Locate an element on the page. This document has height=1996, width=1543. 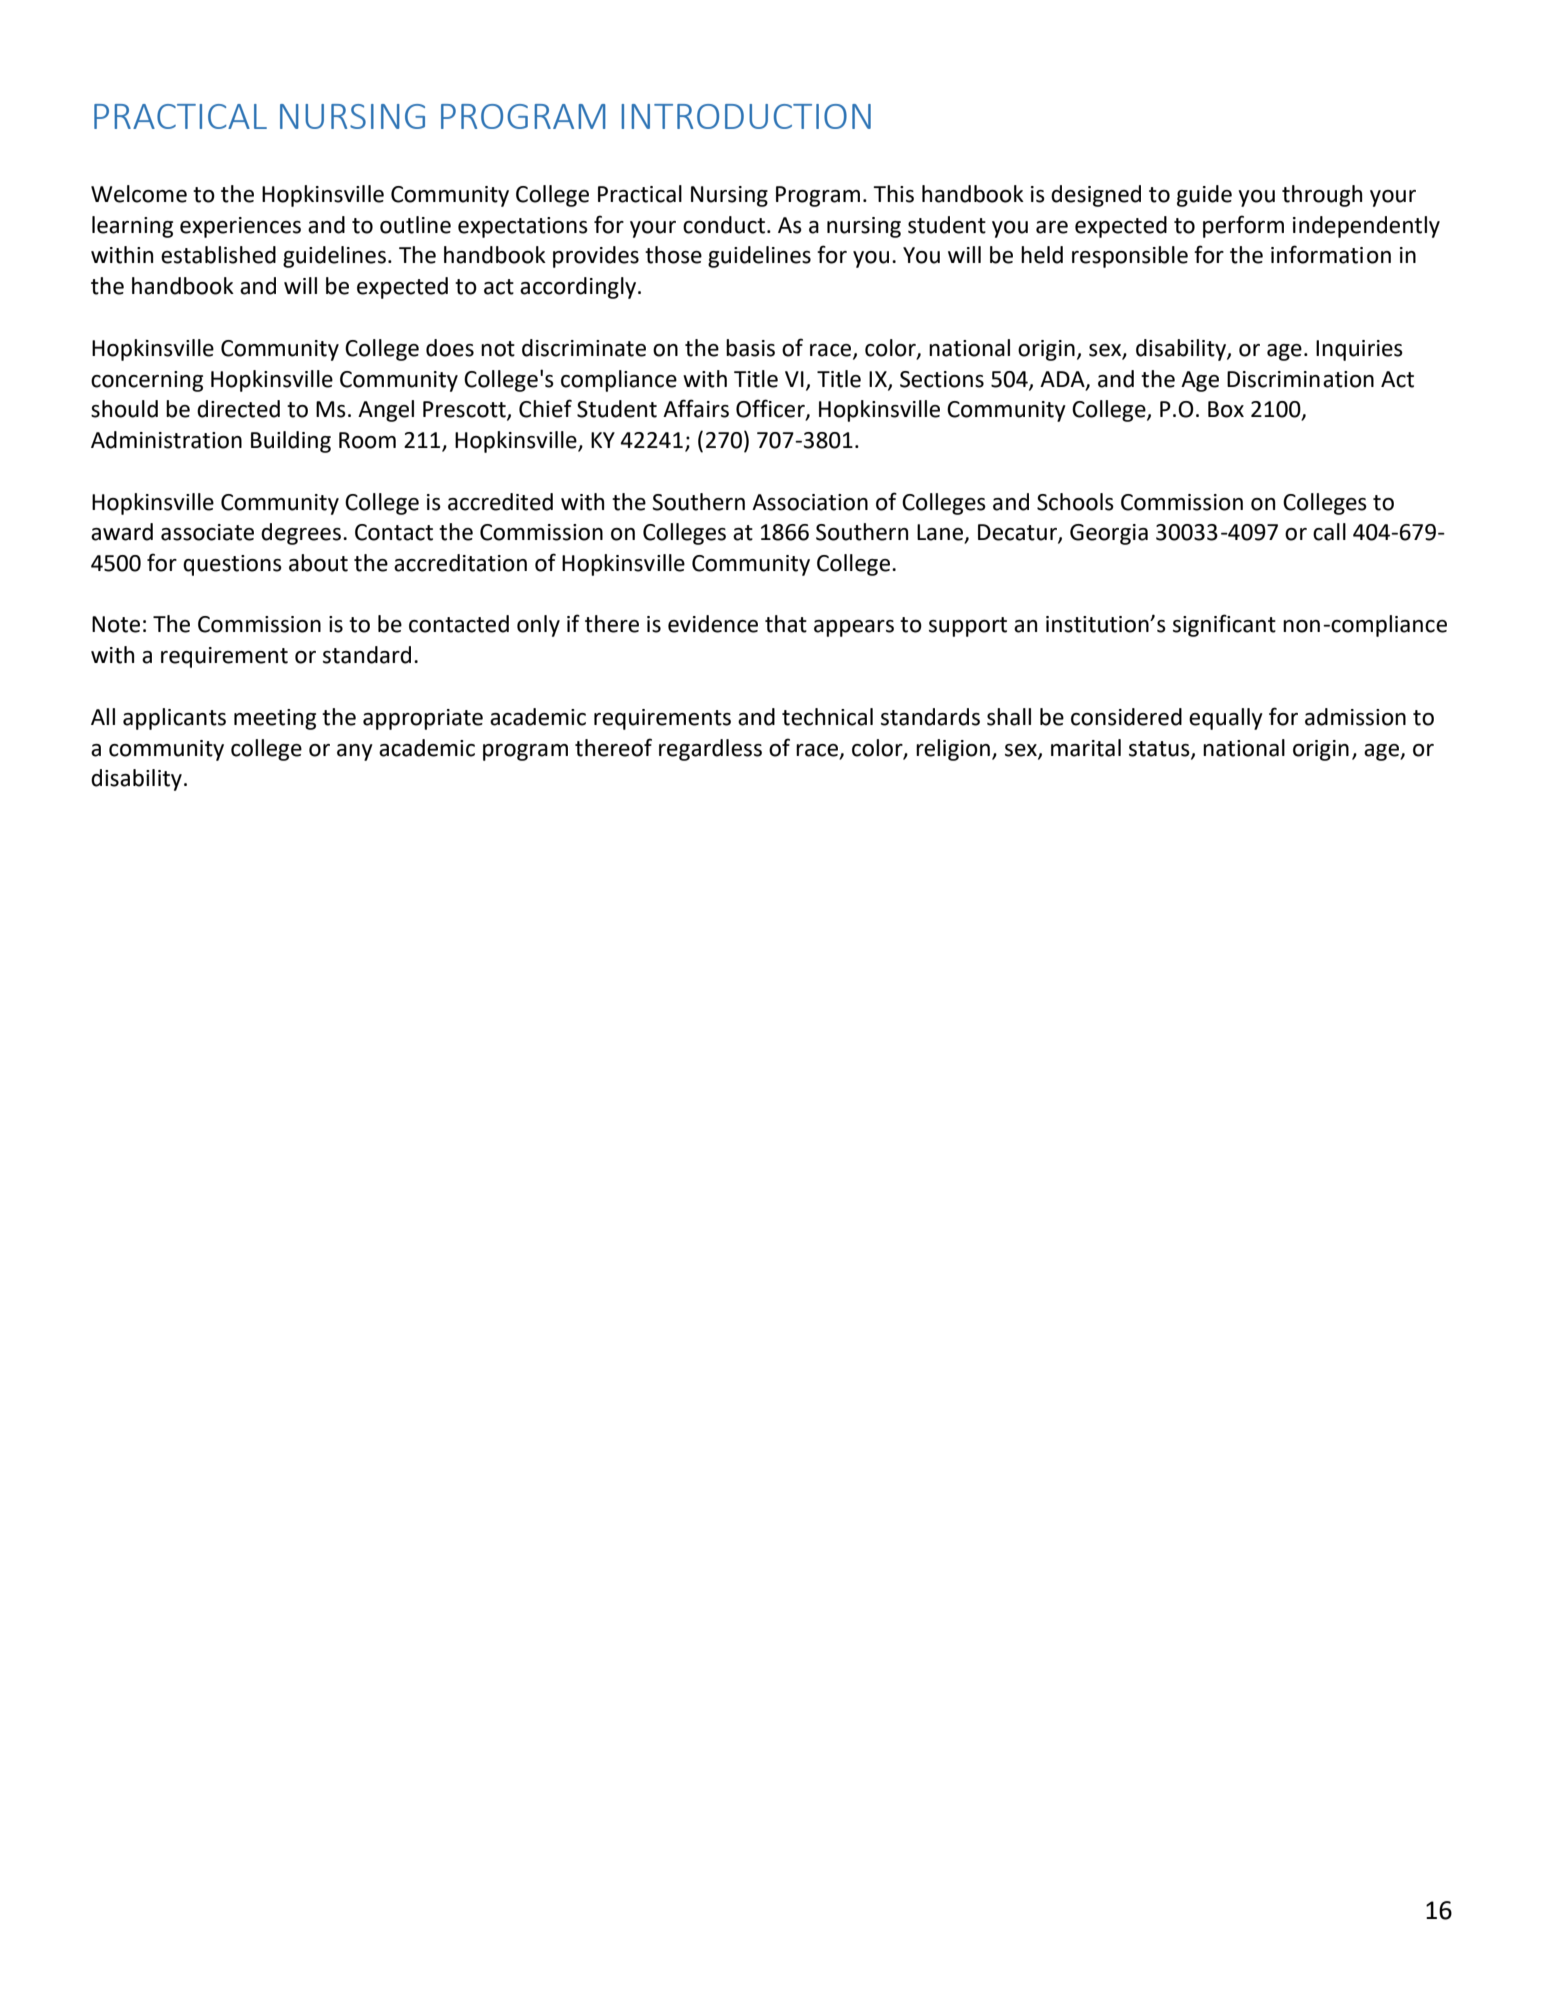
does is located at coordinates (450, 348).
